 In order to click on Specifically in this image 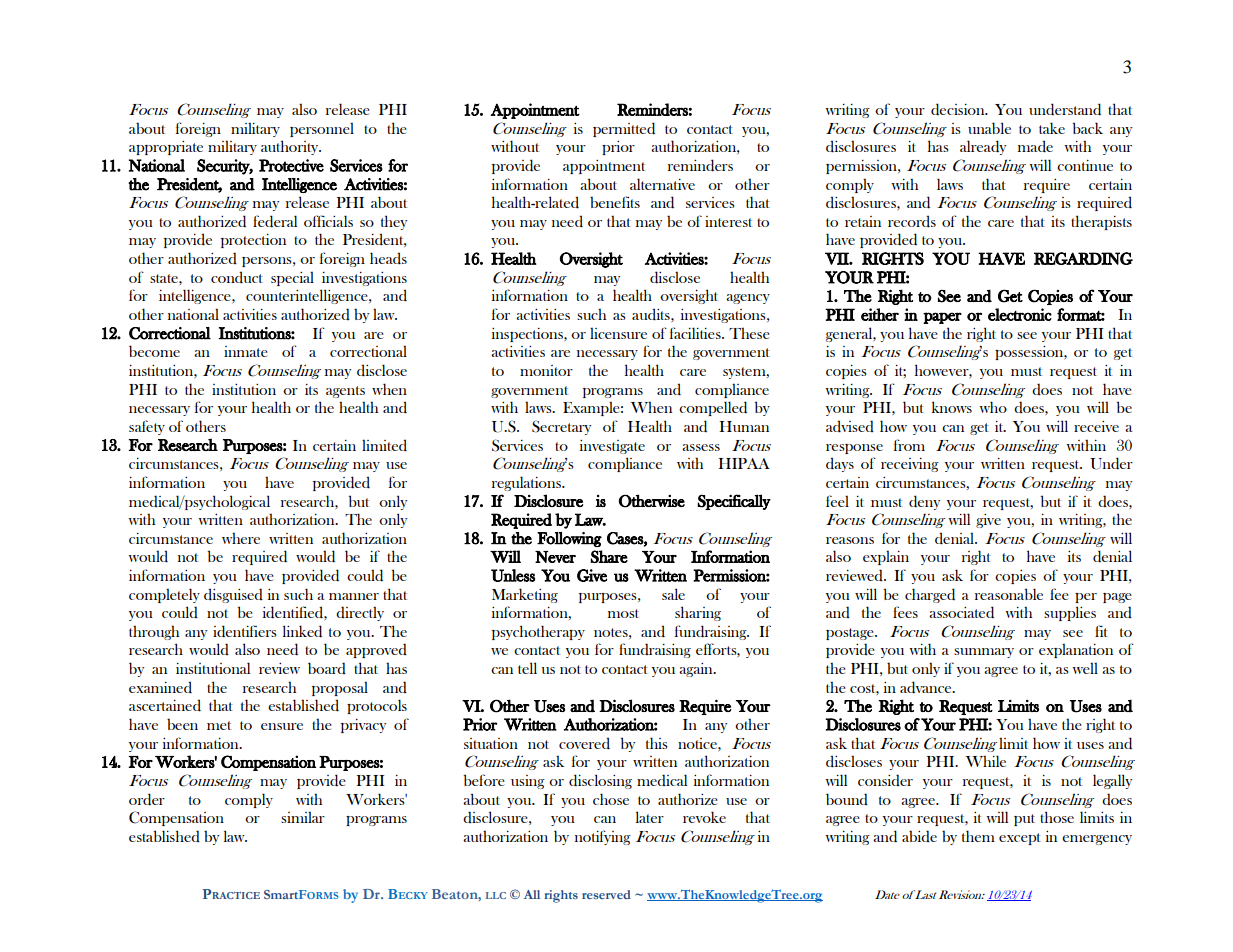, I will do `click(734, 502)`.
